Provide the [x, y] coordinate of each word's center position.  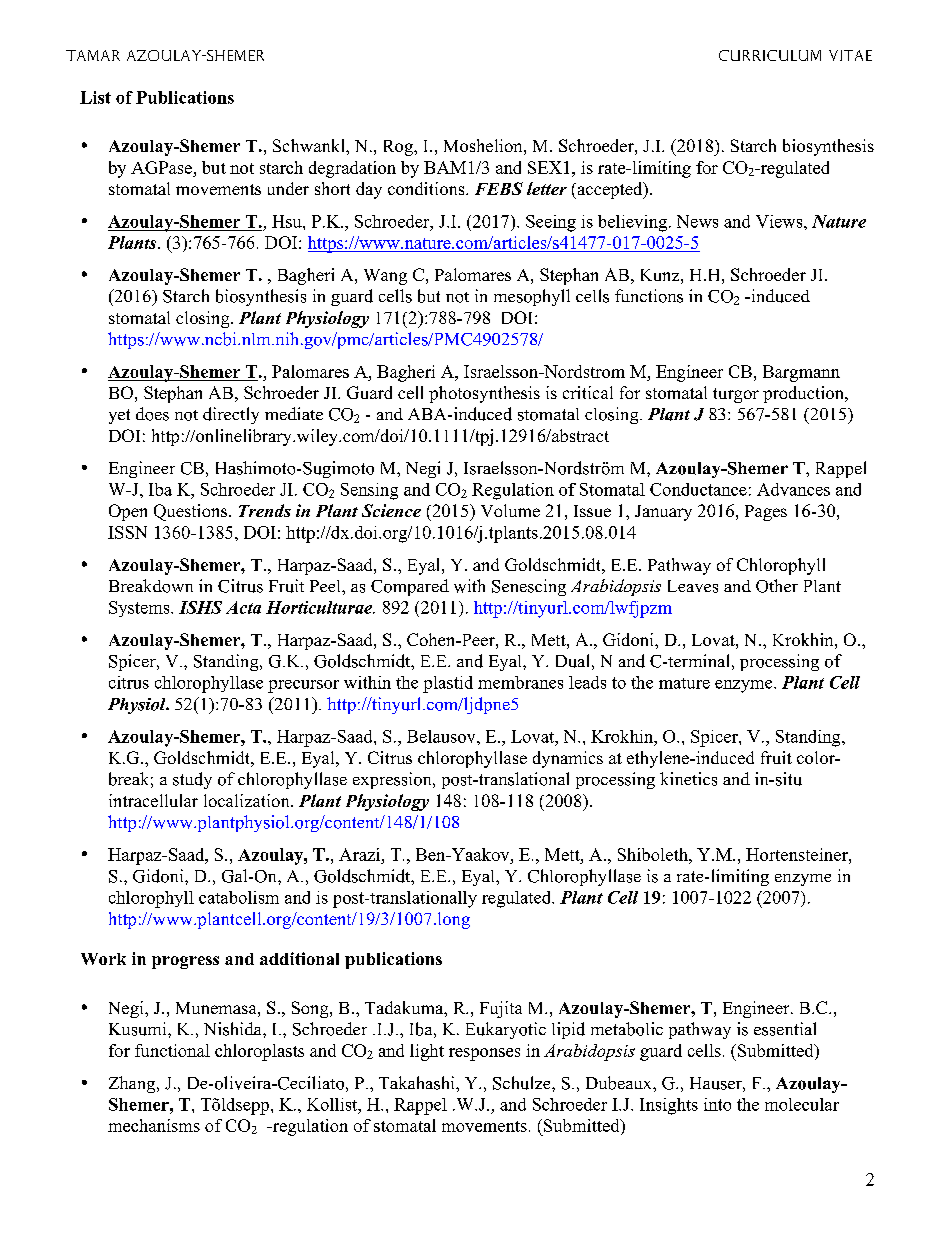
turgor [736, 395]
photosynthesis [484, 394]
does [152, 414]
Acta [243, 607]
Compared [410, 587]
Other [777, 586]
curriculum [770, 55]
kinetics [688, 779]
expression [393, 780]
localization [248, 800]
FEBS [499, 188]
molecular [802, 1104]
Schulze [523, 1083]
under [288, 188]
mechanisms [154, 1125]
